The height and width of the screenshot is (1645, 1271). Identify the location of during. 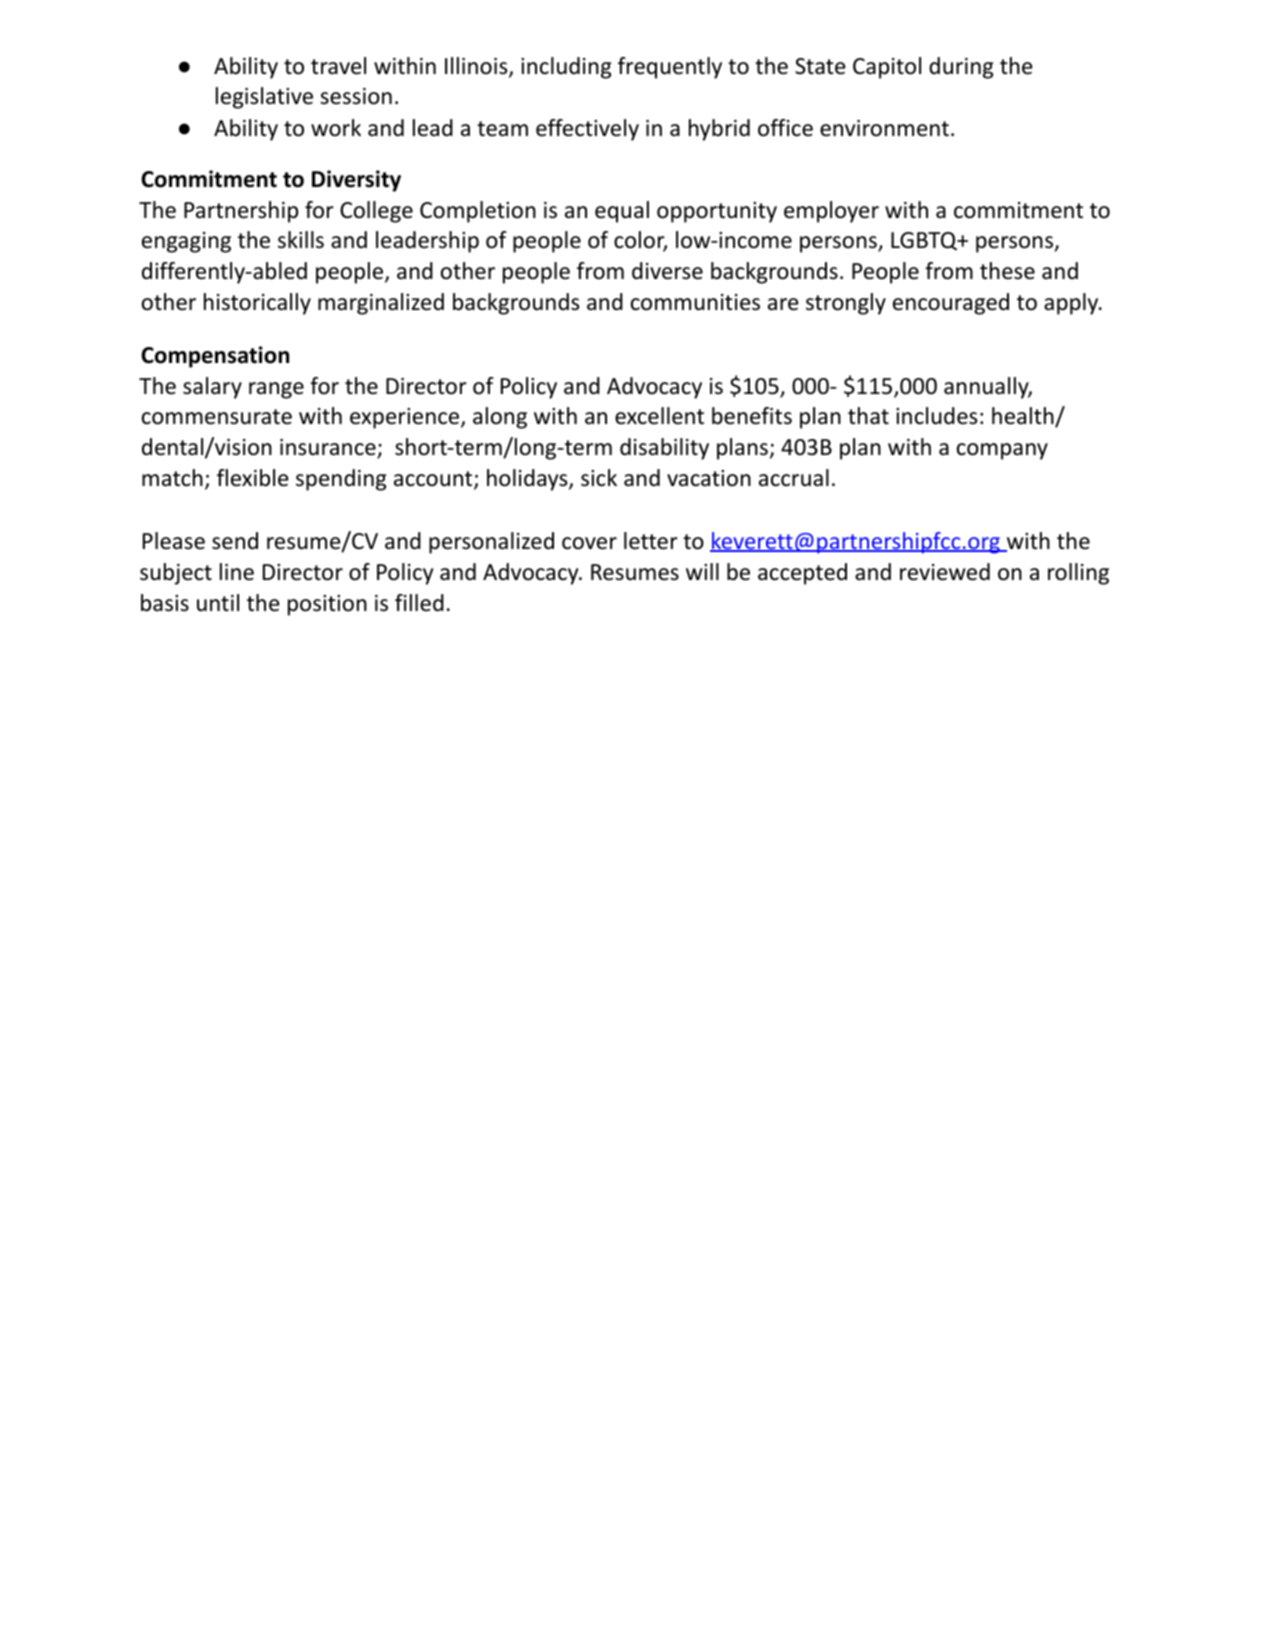
(961, 68).
